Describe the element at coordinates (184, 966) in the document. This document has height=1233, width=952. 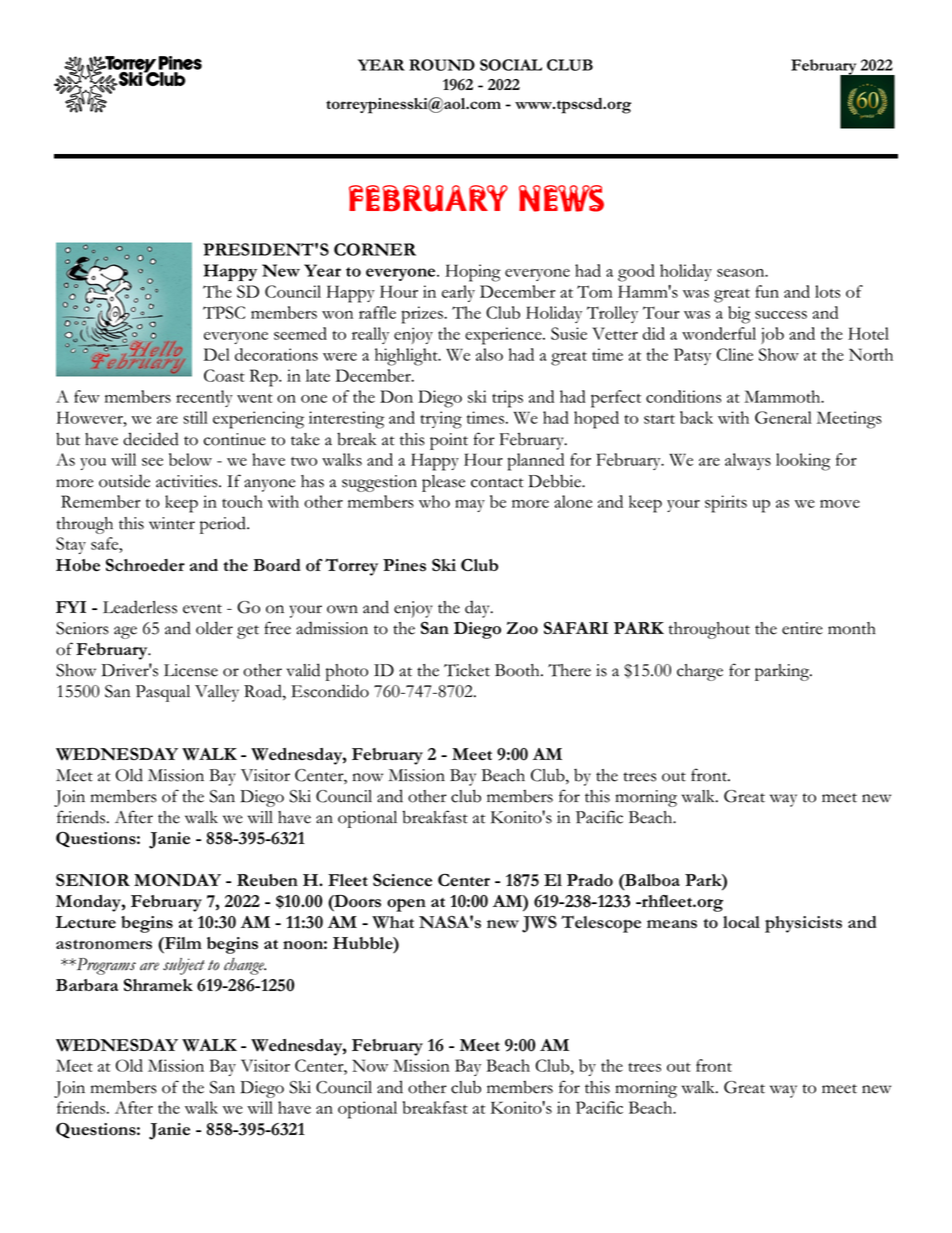
I see `subject` at that location.
